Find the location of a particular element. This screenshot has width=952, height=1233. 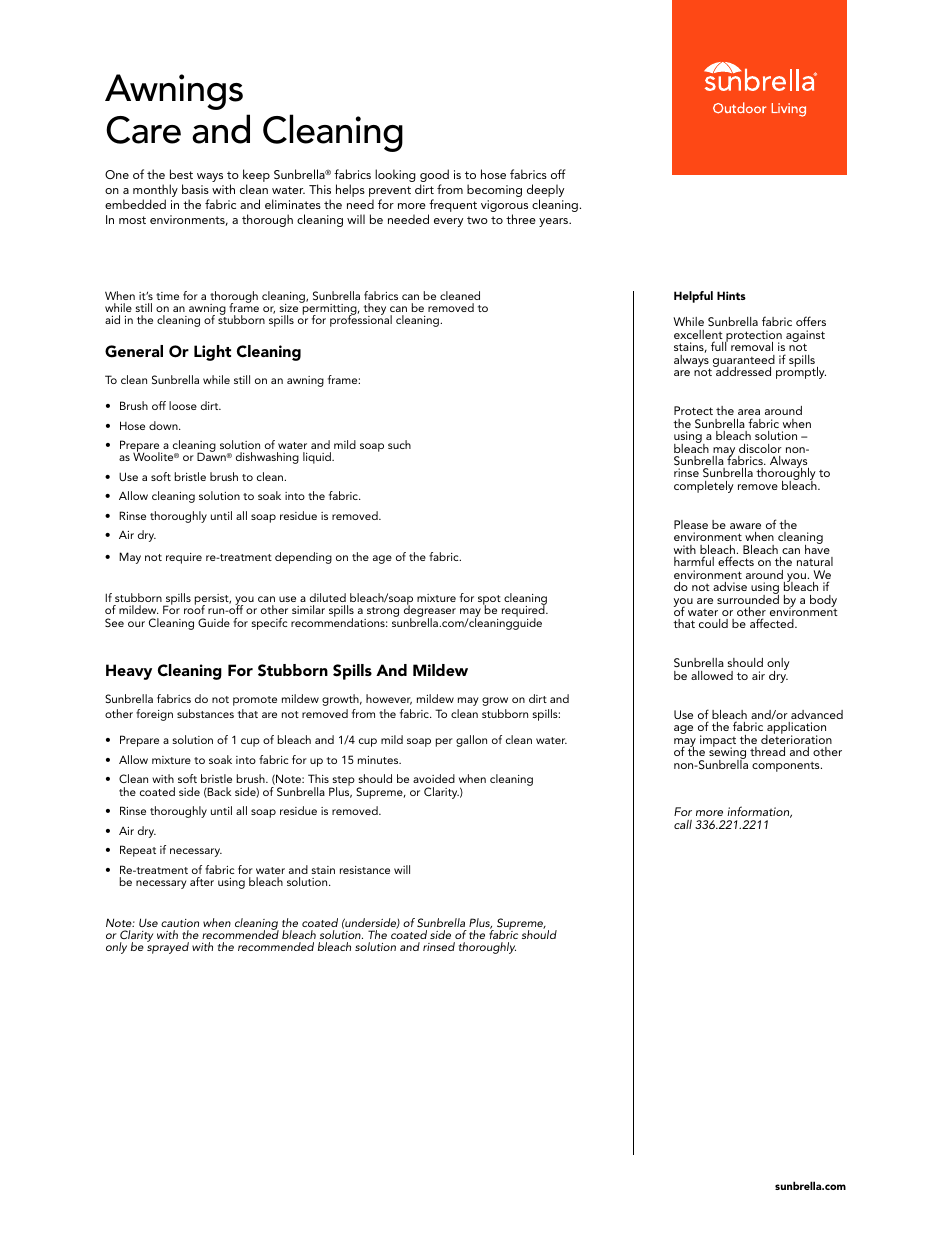

professional is located at coordinates (361, 320).
